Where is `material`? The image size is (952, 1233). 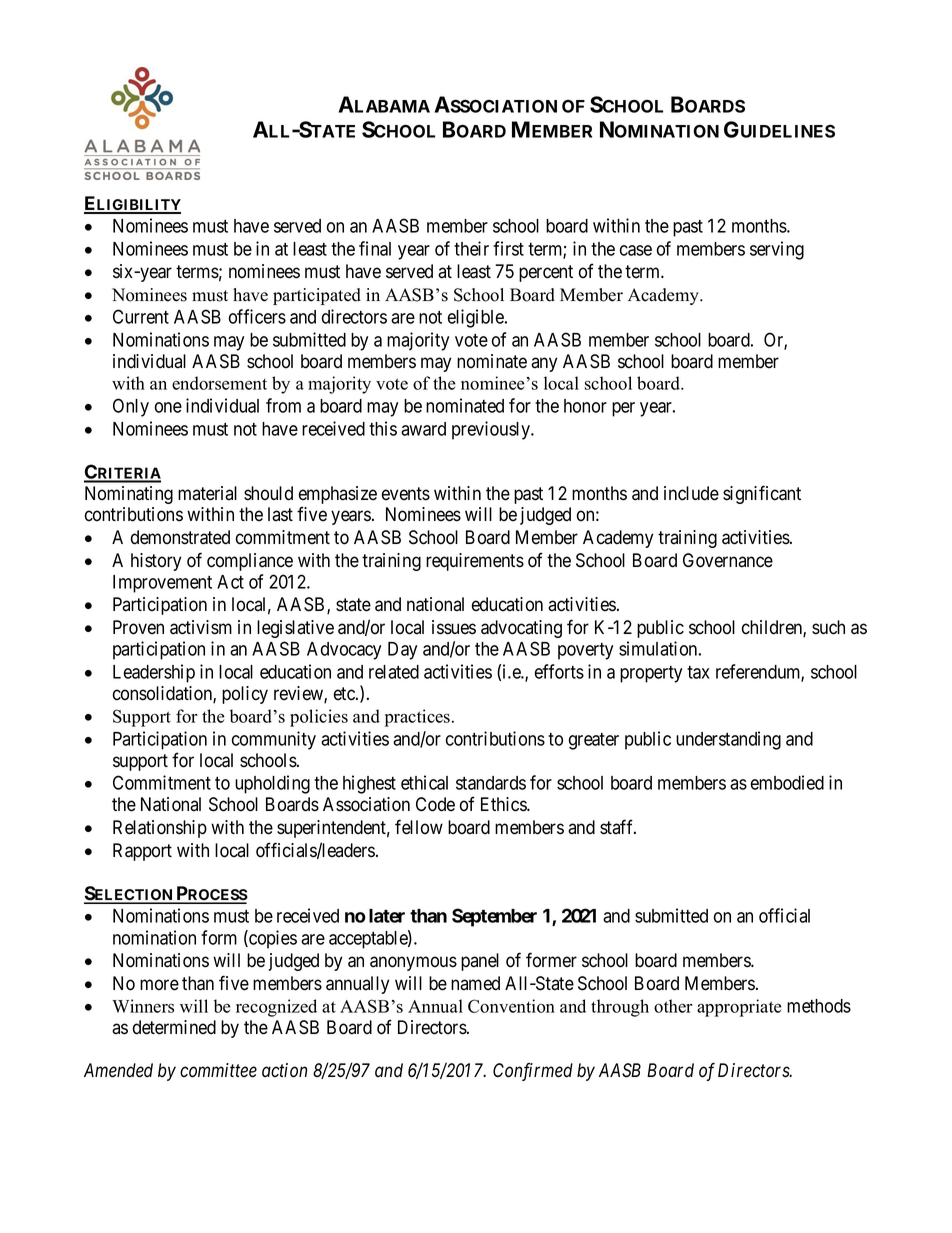 material is located at coordinates (207, 493).
